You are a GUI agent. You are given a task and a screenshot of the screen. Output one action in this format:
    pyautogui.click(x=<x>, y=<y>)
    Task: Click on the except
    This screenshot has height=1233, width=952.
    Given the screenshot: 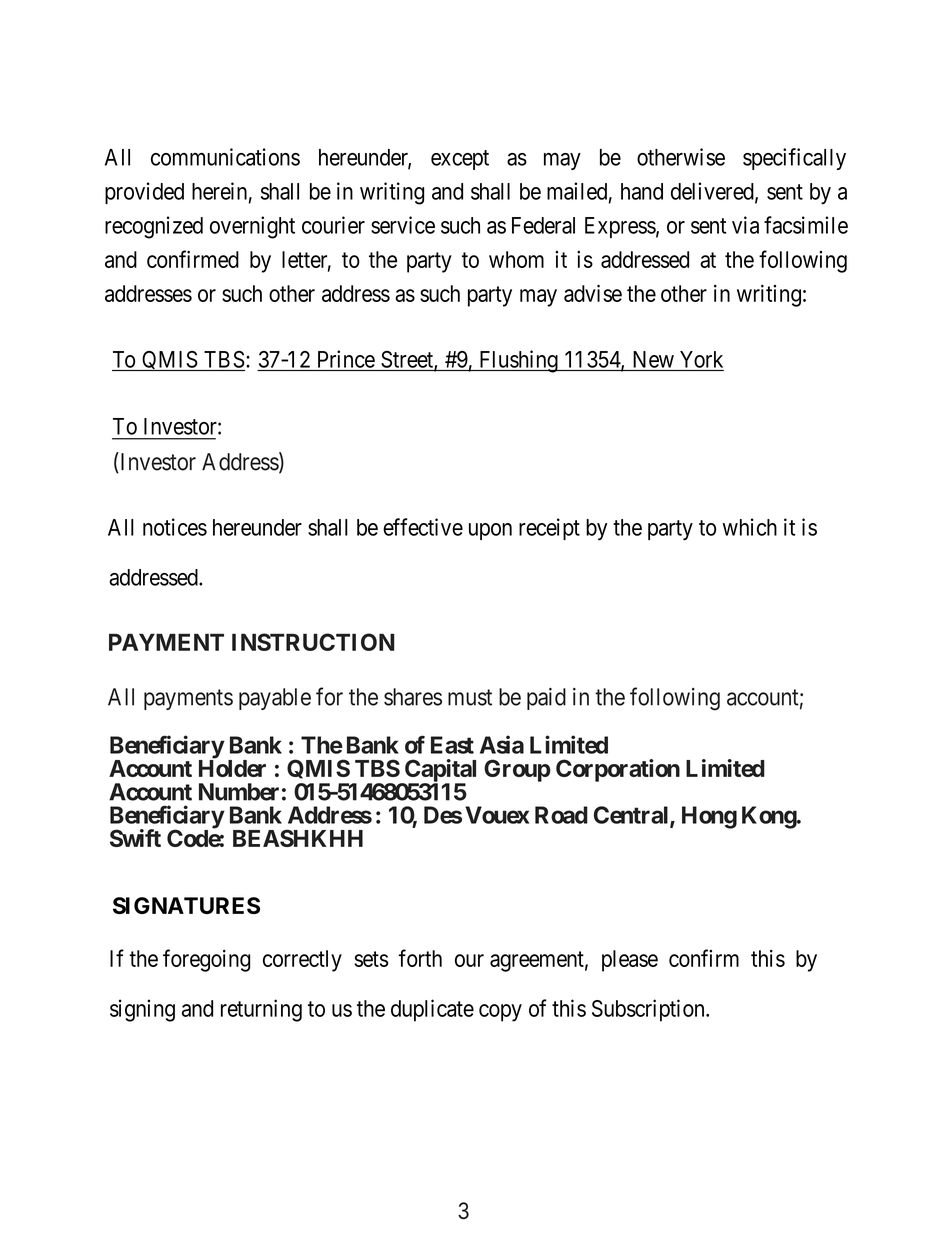 What is the action you would take?
    pyautogui.click(x=460, y=160)
